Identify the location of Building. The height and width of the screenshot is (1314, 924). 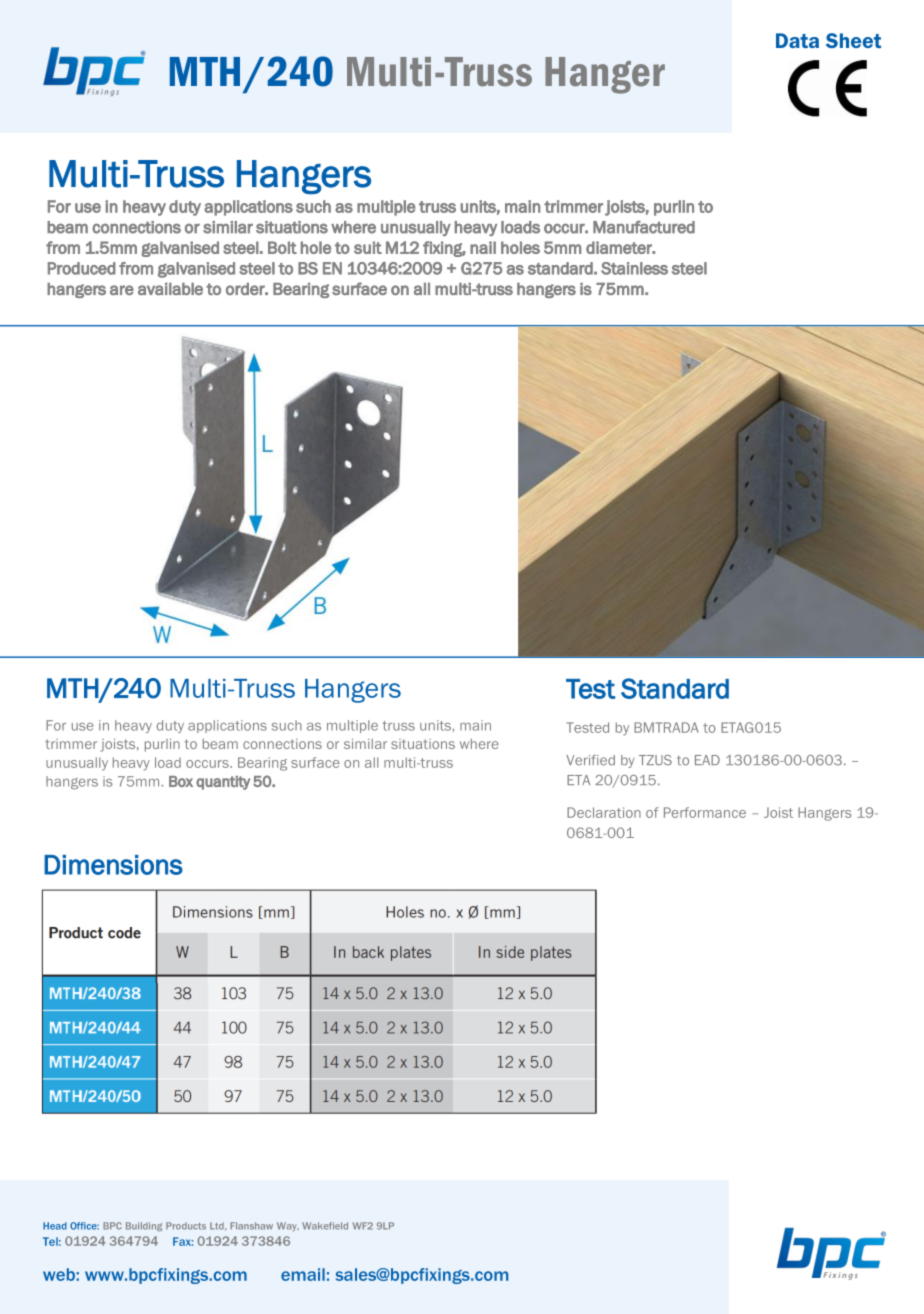
(144, 1226).
